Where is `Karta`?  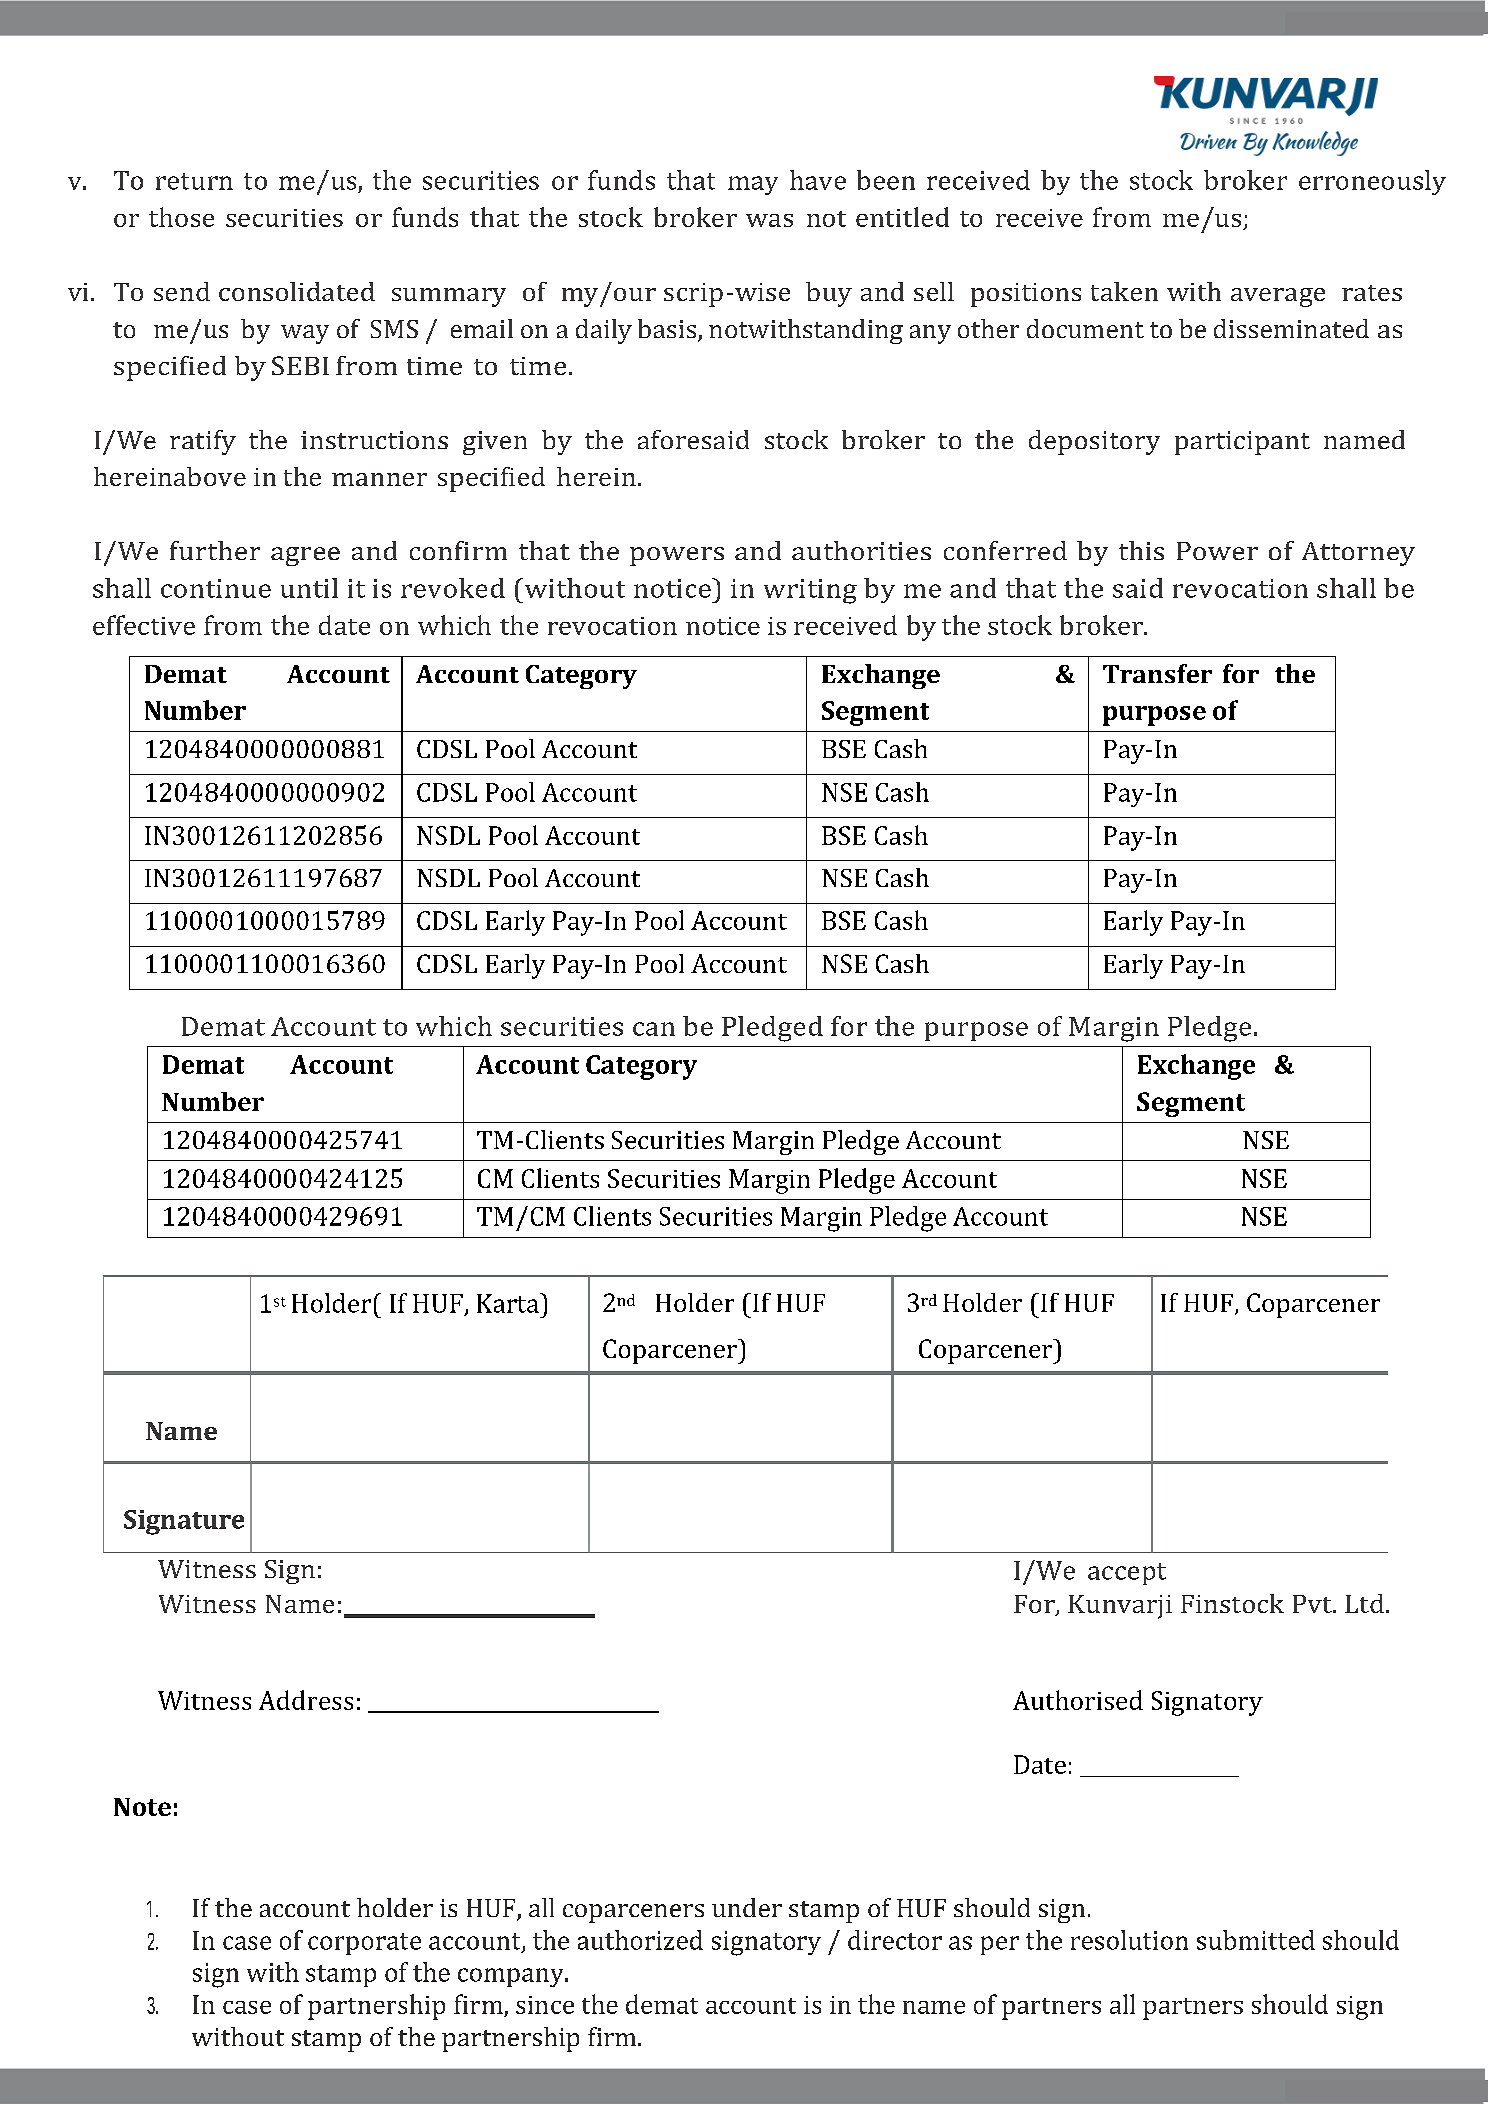 Karta is located at coordinates (509, 1303).
